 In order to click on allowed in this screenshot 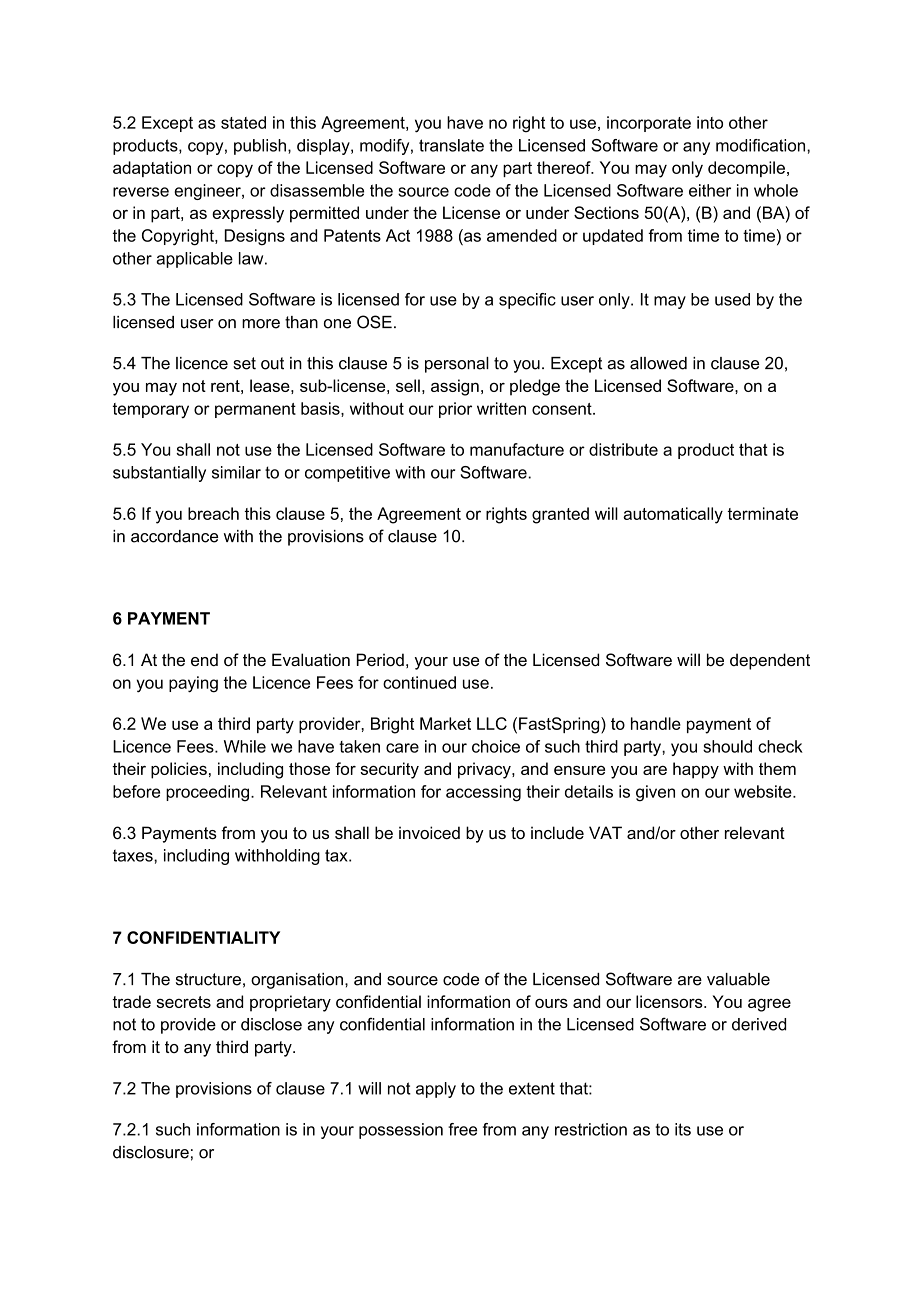, I will do `click(658, 363)`.
